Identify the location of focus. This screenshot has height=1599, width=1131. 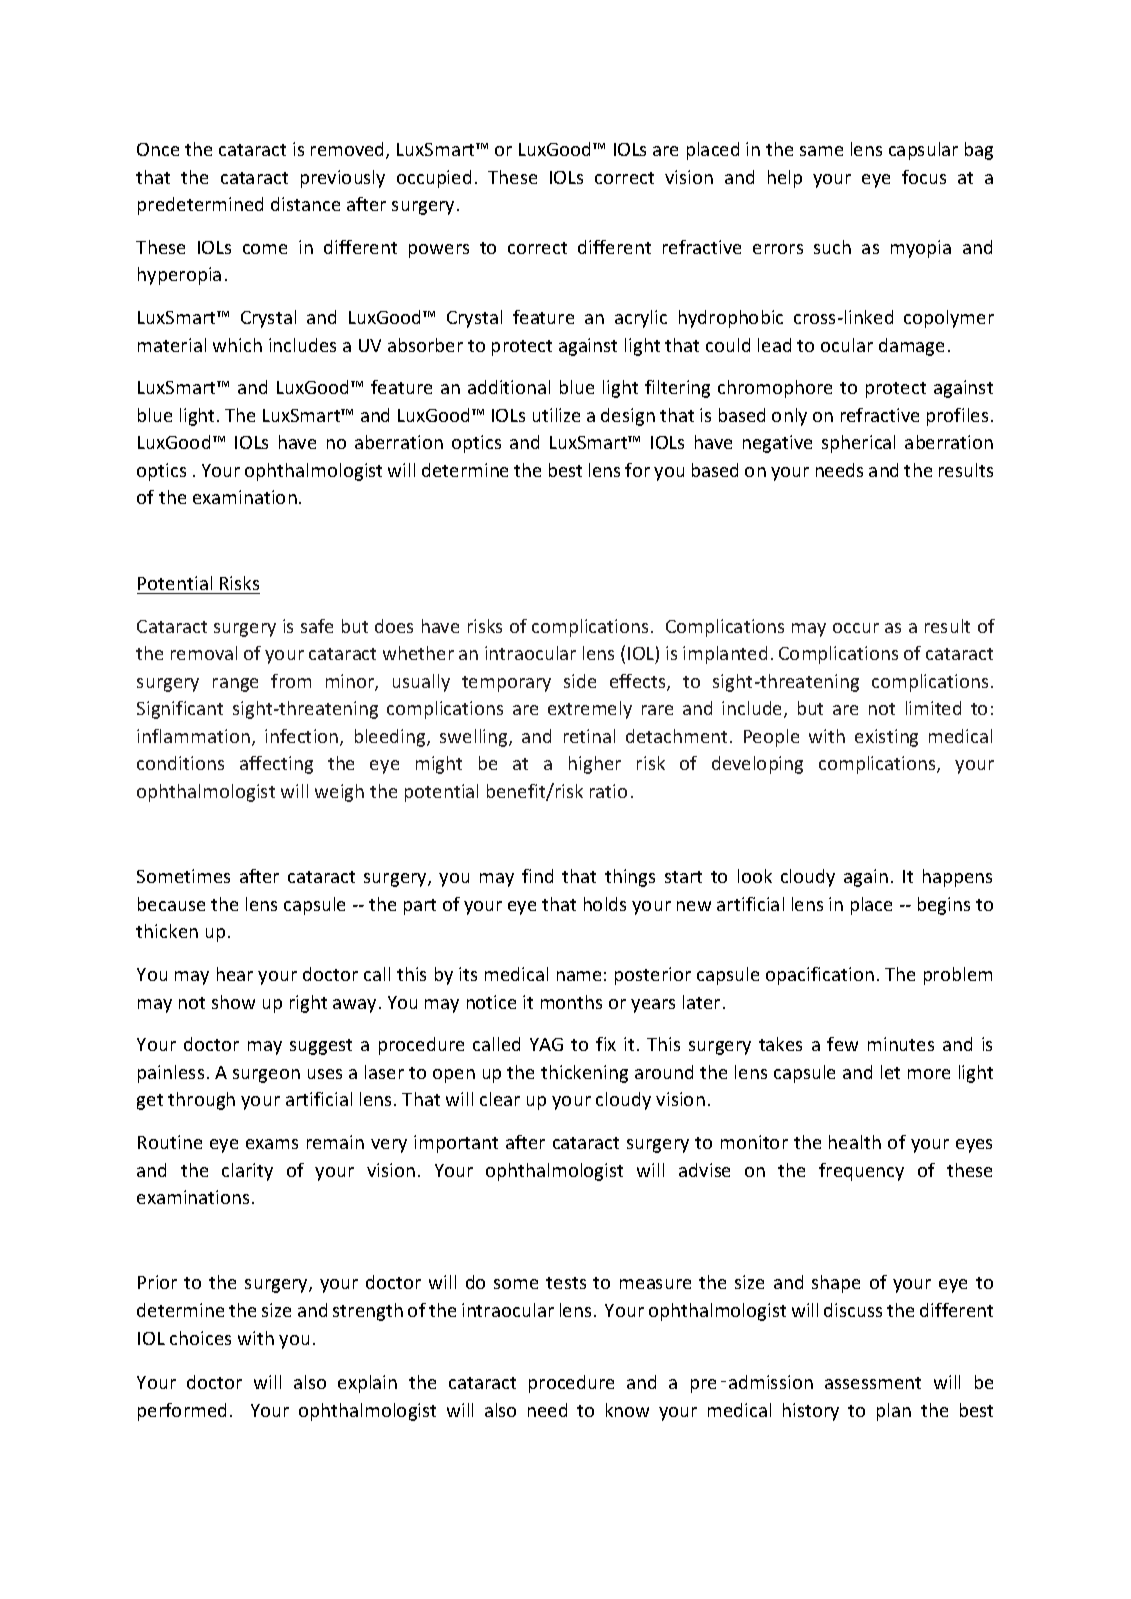
(924, 177).
